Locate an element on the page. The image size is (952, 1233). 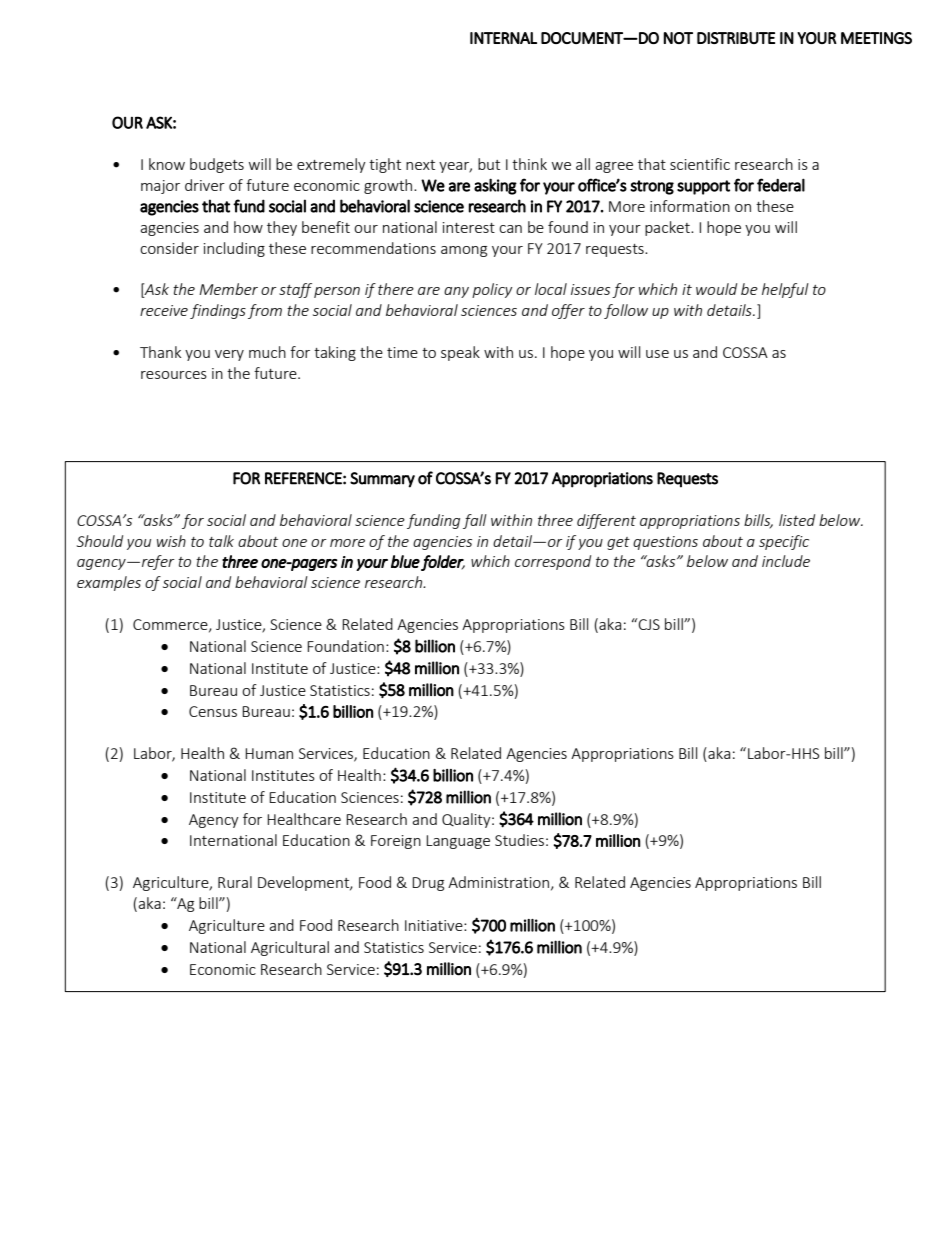
Rural is located at coordinates (235, 882).
